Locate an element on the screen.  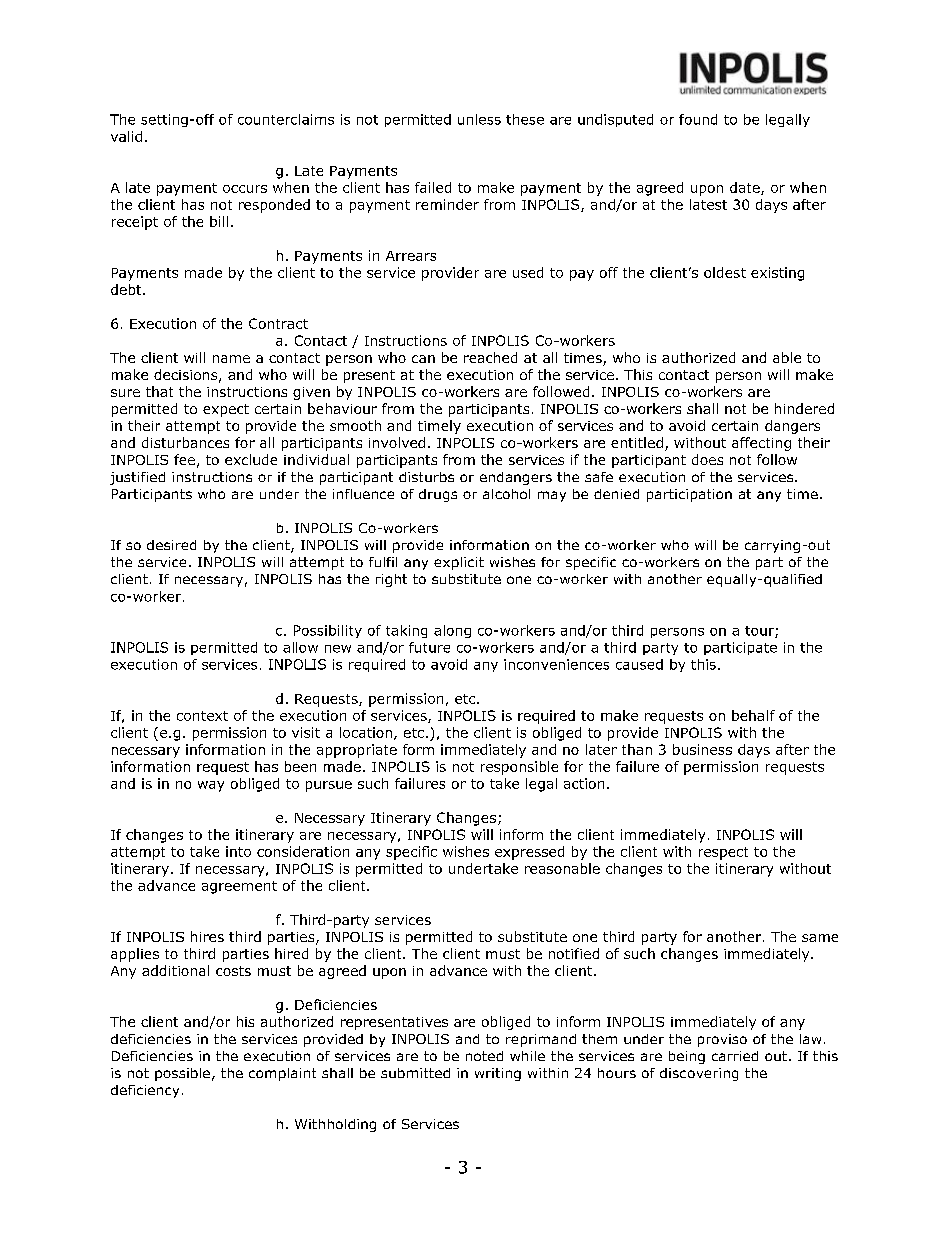
found is located at coordinates (698, 119).
